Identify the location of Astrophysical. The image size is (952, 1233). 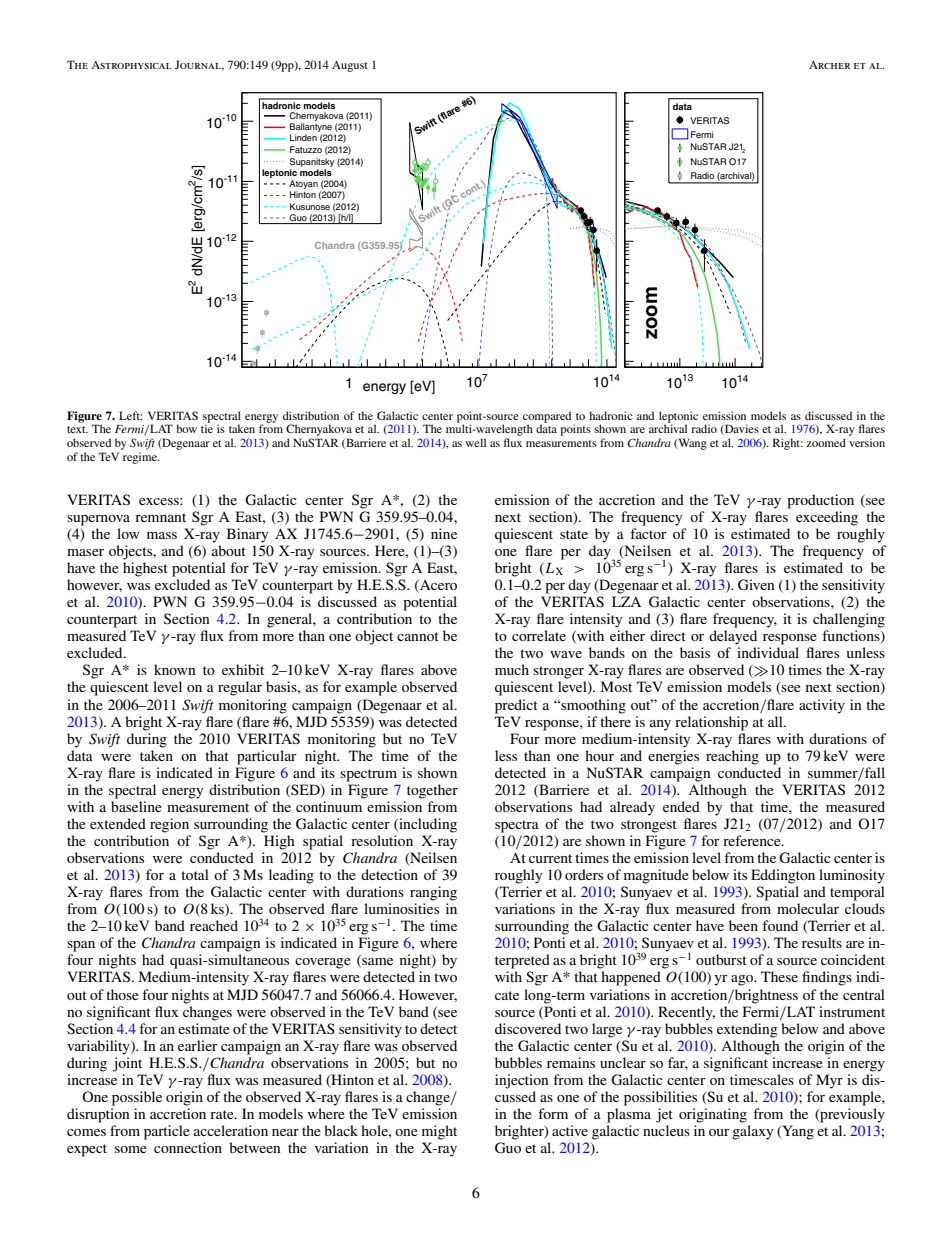
(131, 65).
